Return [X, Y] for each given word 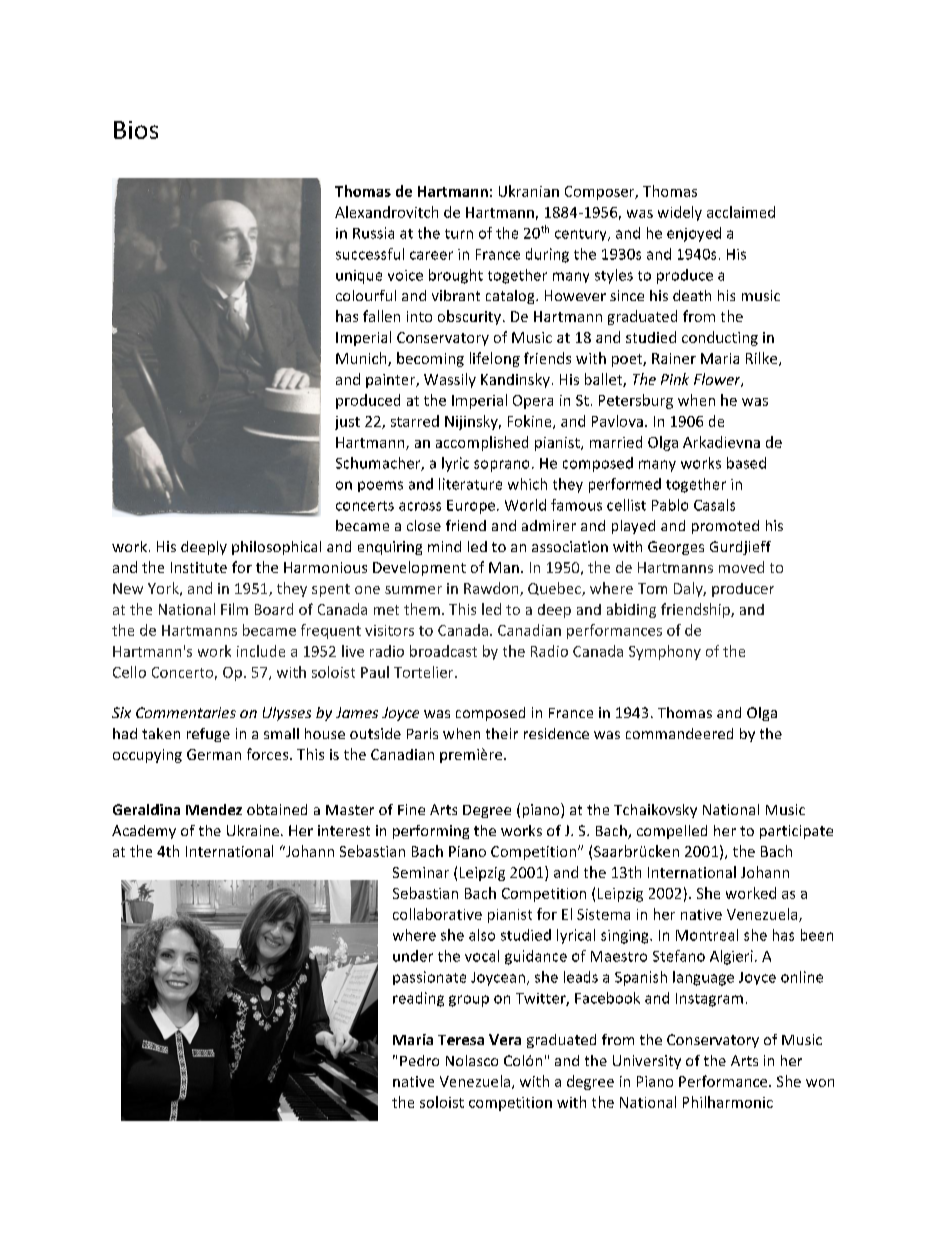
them [422, 609]
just [347, 423]
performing [431, 832]
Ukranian [529, 191]
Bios [136, 130]
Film [234, 609]
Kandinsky [515, 380]
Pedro [419, 1060]
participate [796, 832]
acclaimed [741, 212]
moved [741, 567]
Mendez [214, 809]
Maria [720, 358]
